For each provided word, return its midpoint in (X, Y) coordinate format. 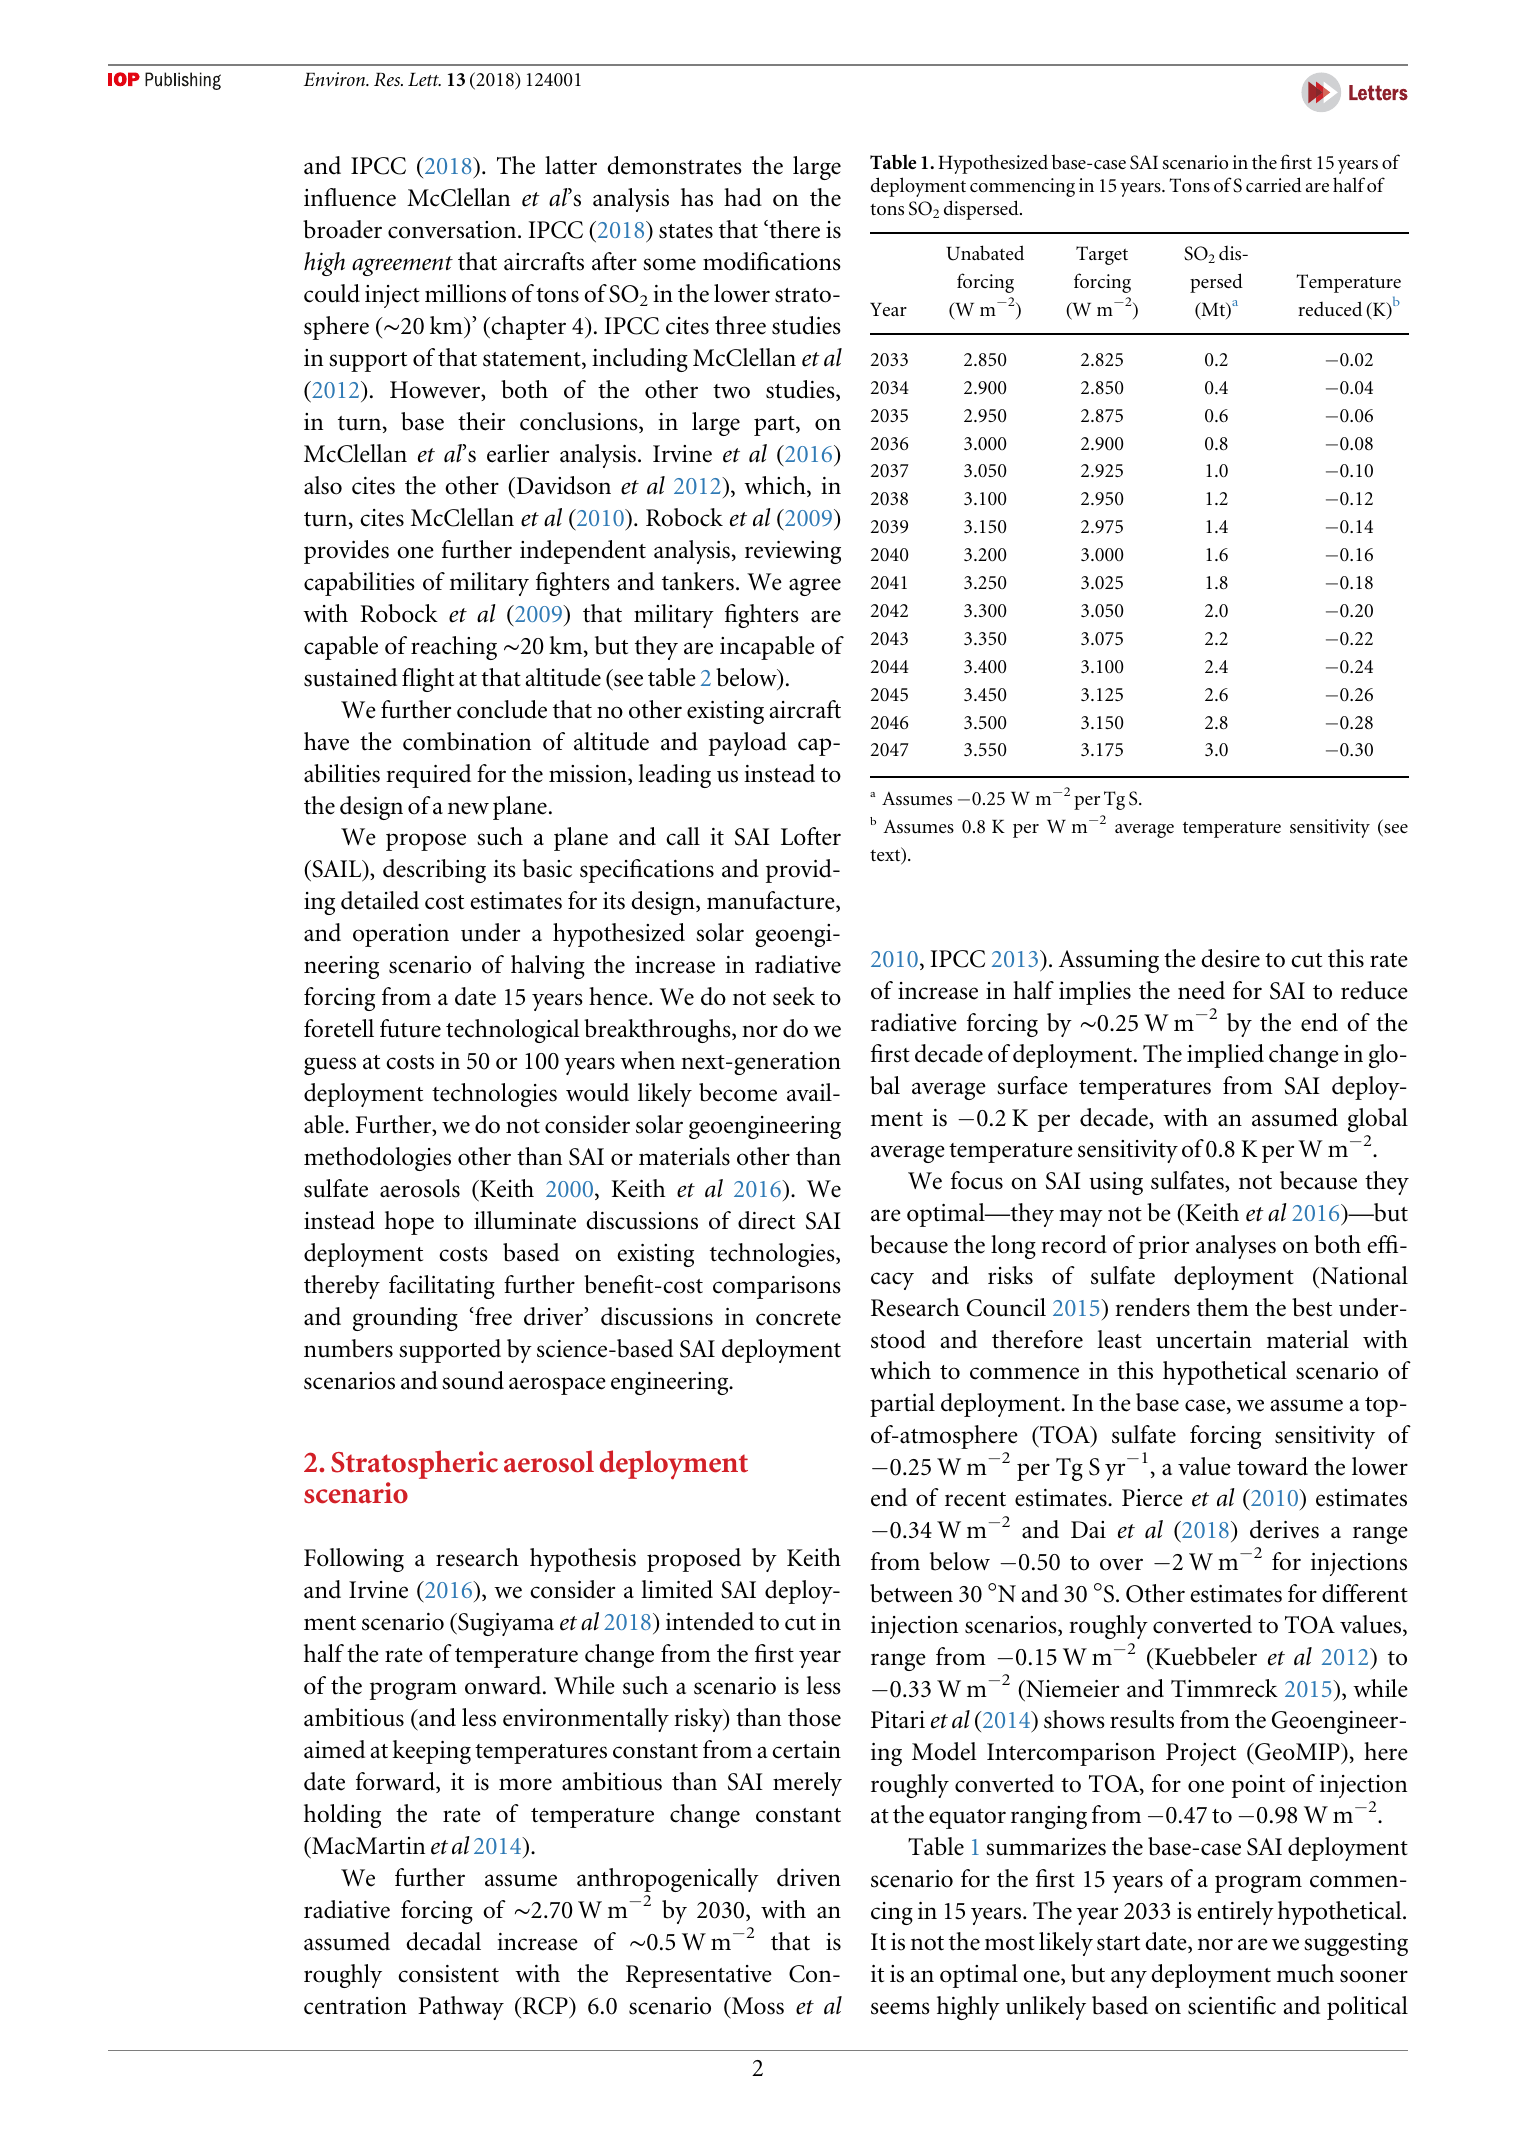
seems (900, 2008)
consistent (448, 1974)
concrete (798, 1318)
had (743, 197)
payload (748, 744)
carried (1274, 184)
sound (473, 1380)
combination (467, 741)
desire (1230, 958)
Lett (424, 80)
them (1223, 1307)
